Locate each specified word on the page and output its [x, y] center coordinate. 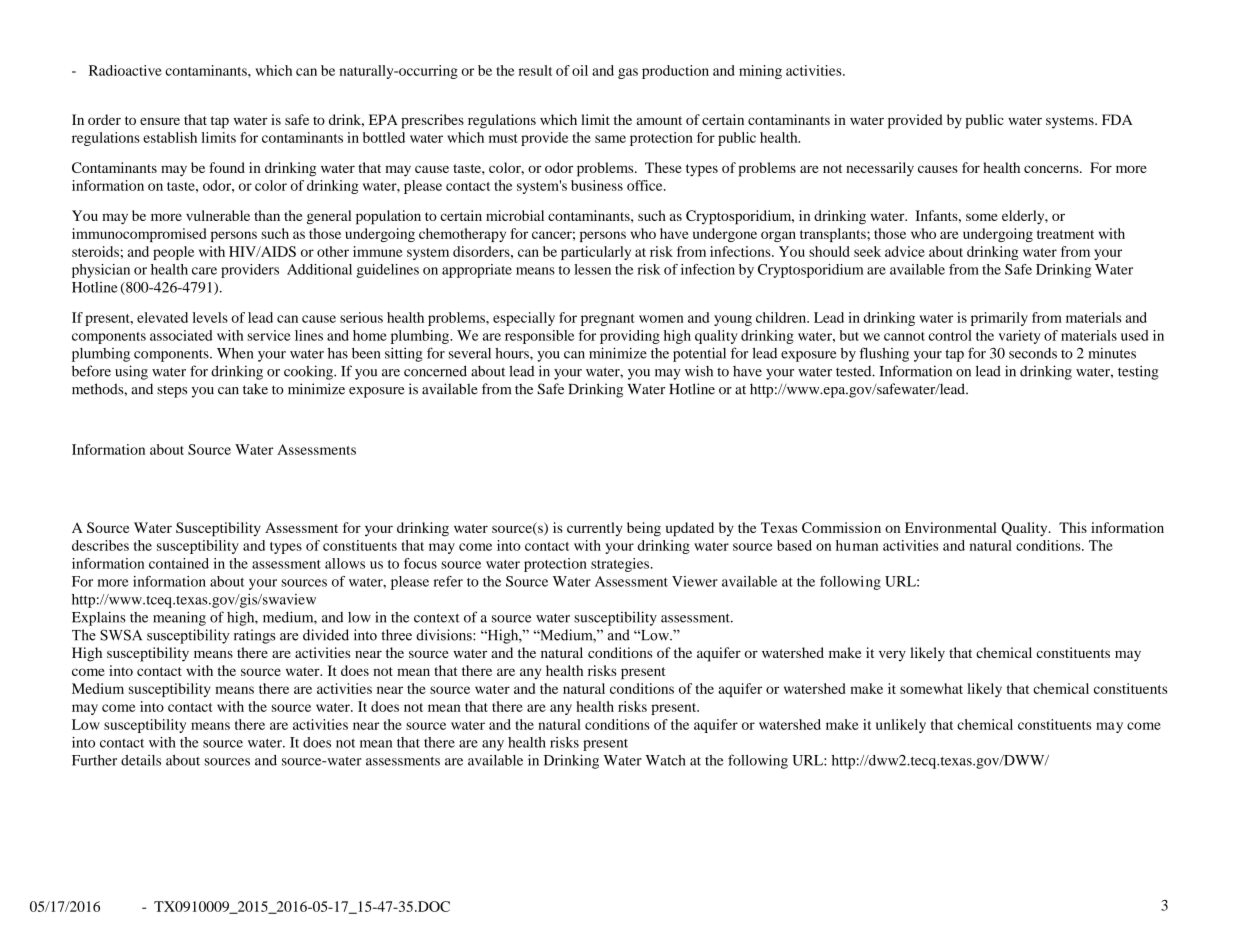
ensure [160, 121]
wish [699, 371]
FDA [1117, 119]
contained [179, 563]
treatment [1065, 234]
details [141, 760]
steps [172, 391]
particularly [596, 253]
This [1073, 527]
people [173, 253]
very [892, 656]
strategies [620, 565]
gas [628, 73]
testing [1138, 372]
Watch [666, 760]
